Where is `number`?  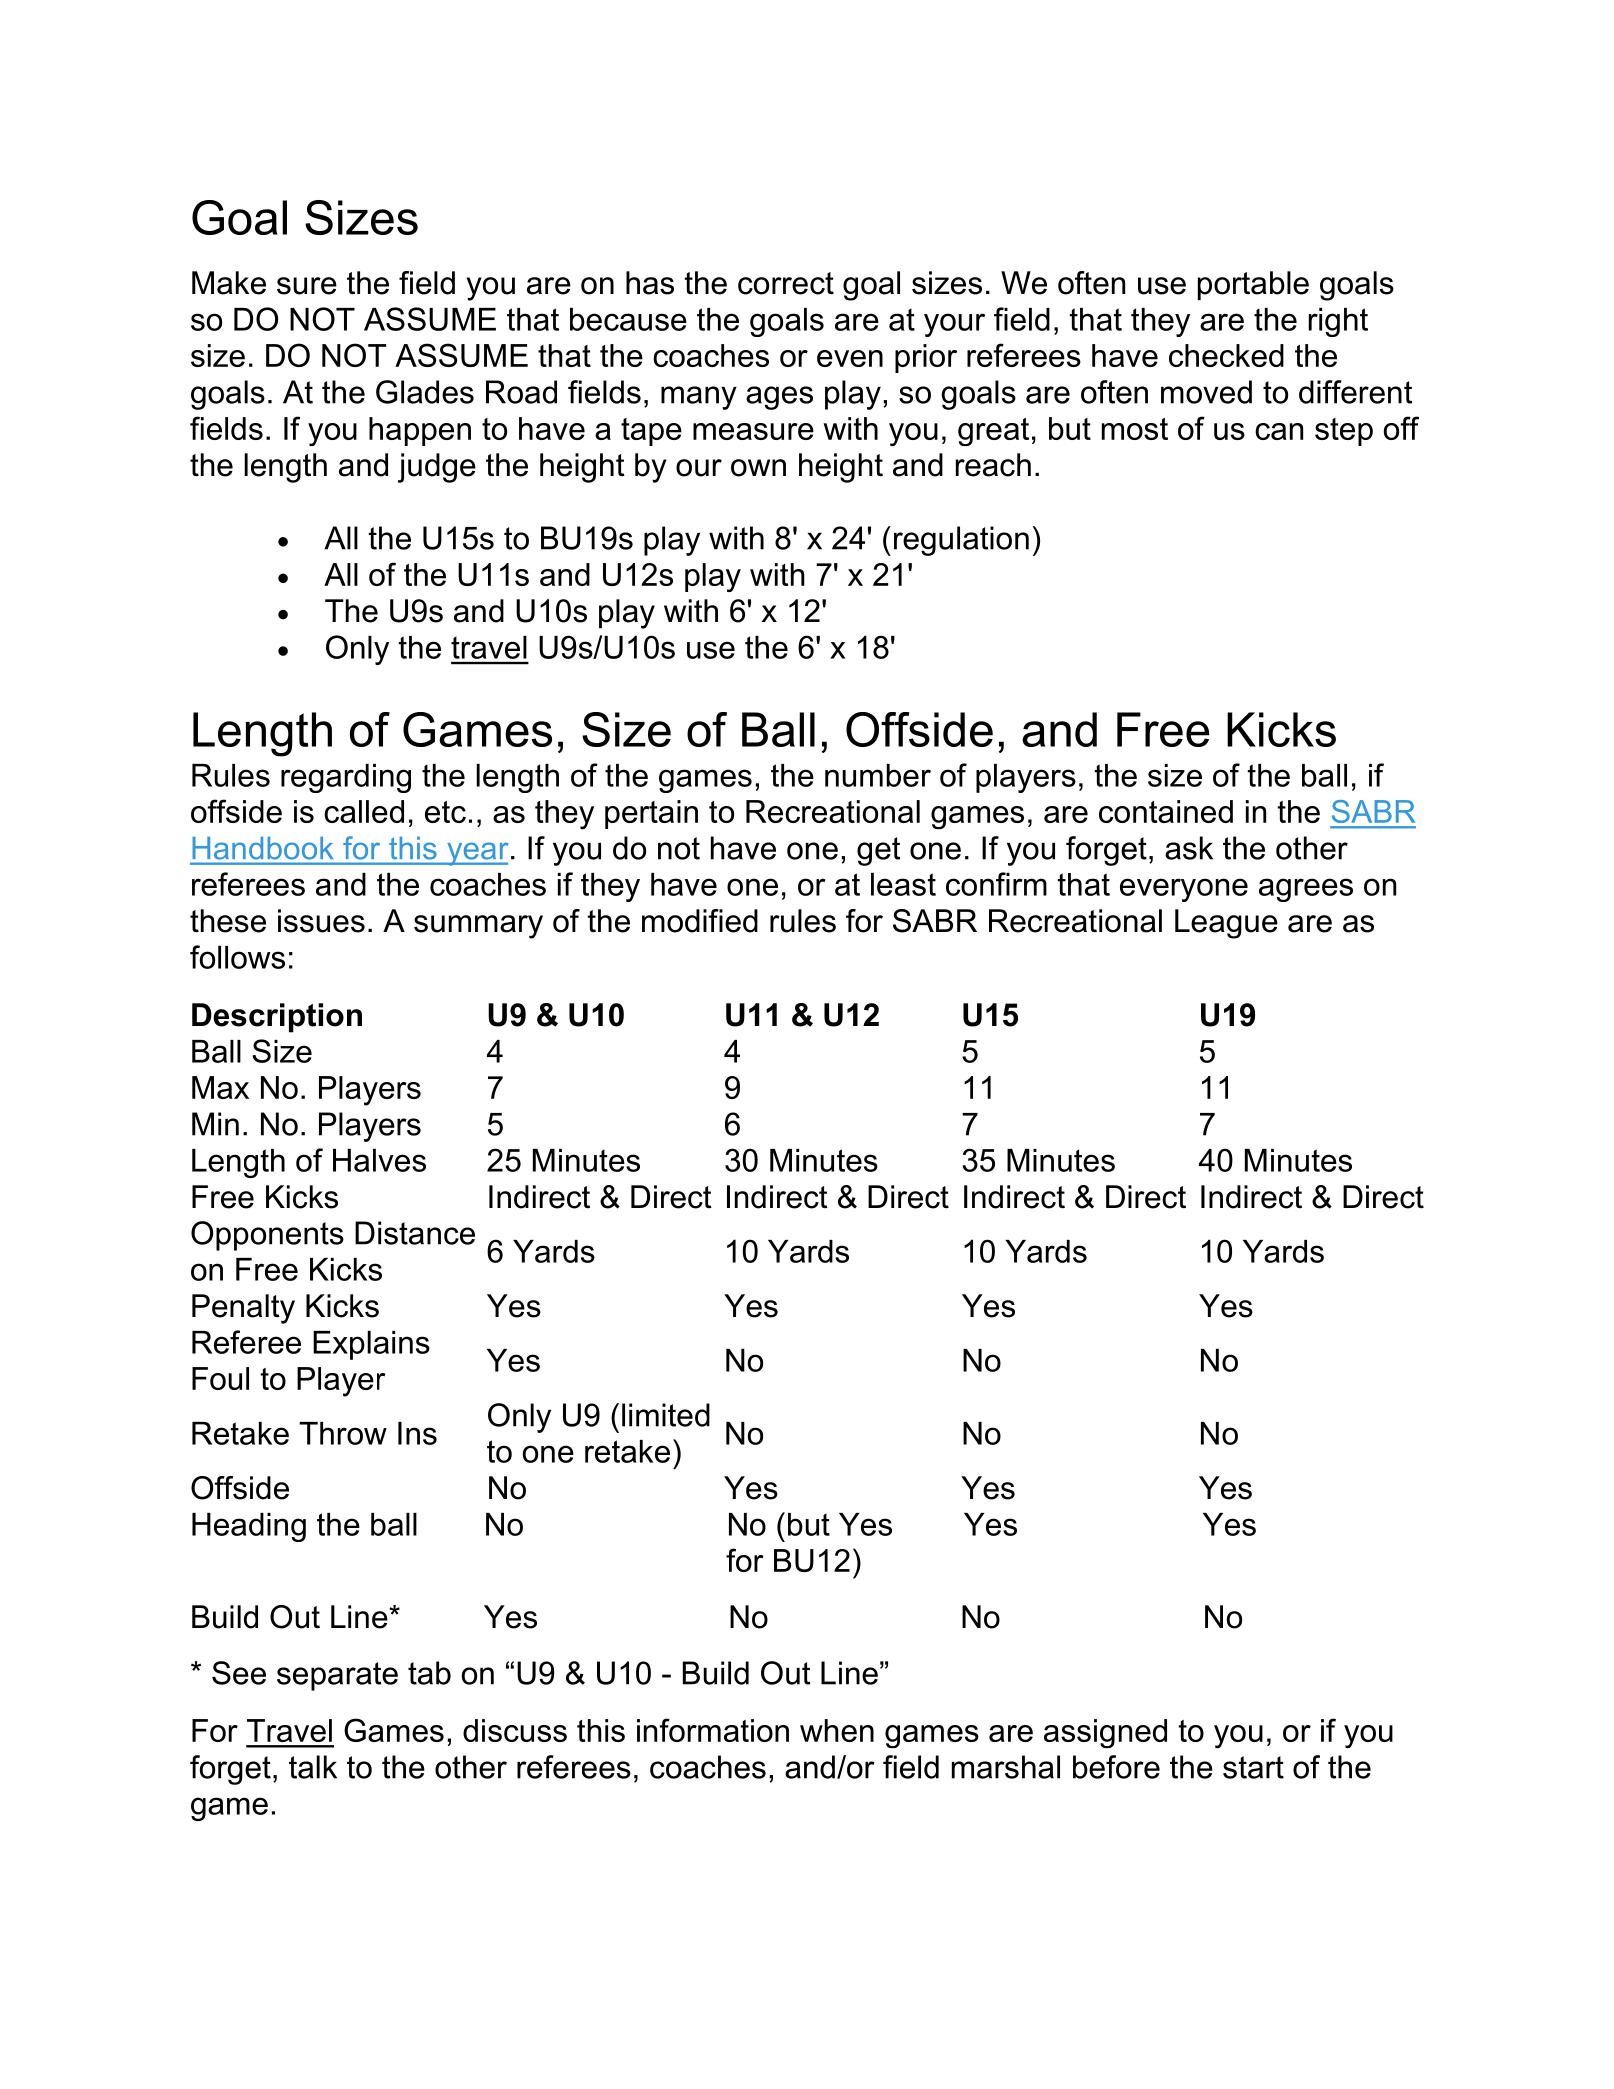
number is located at coordinates (878, 775).
